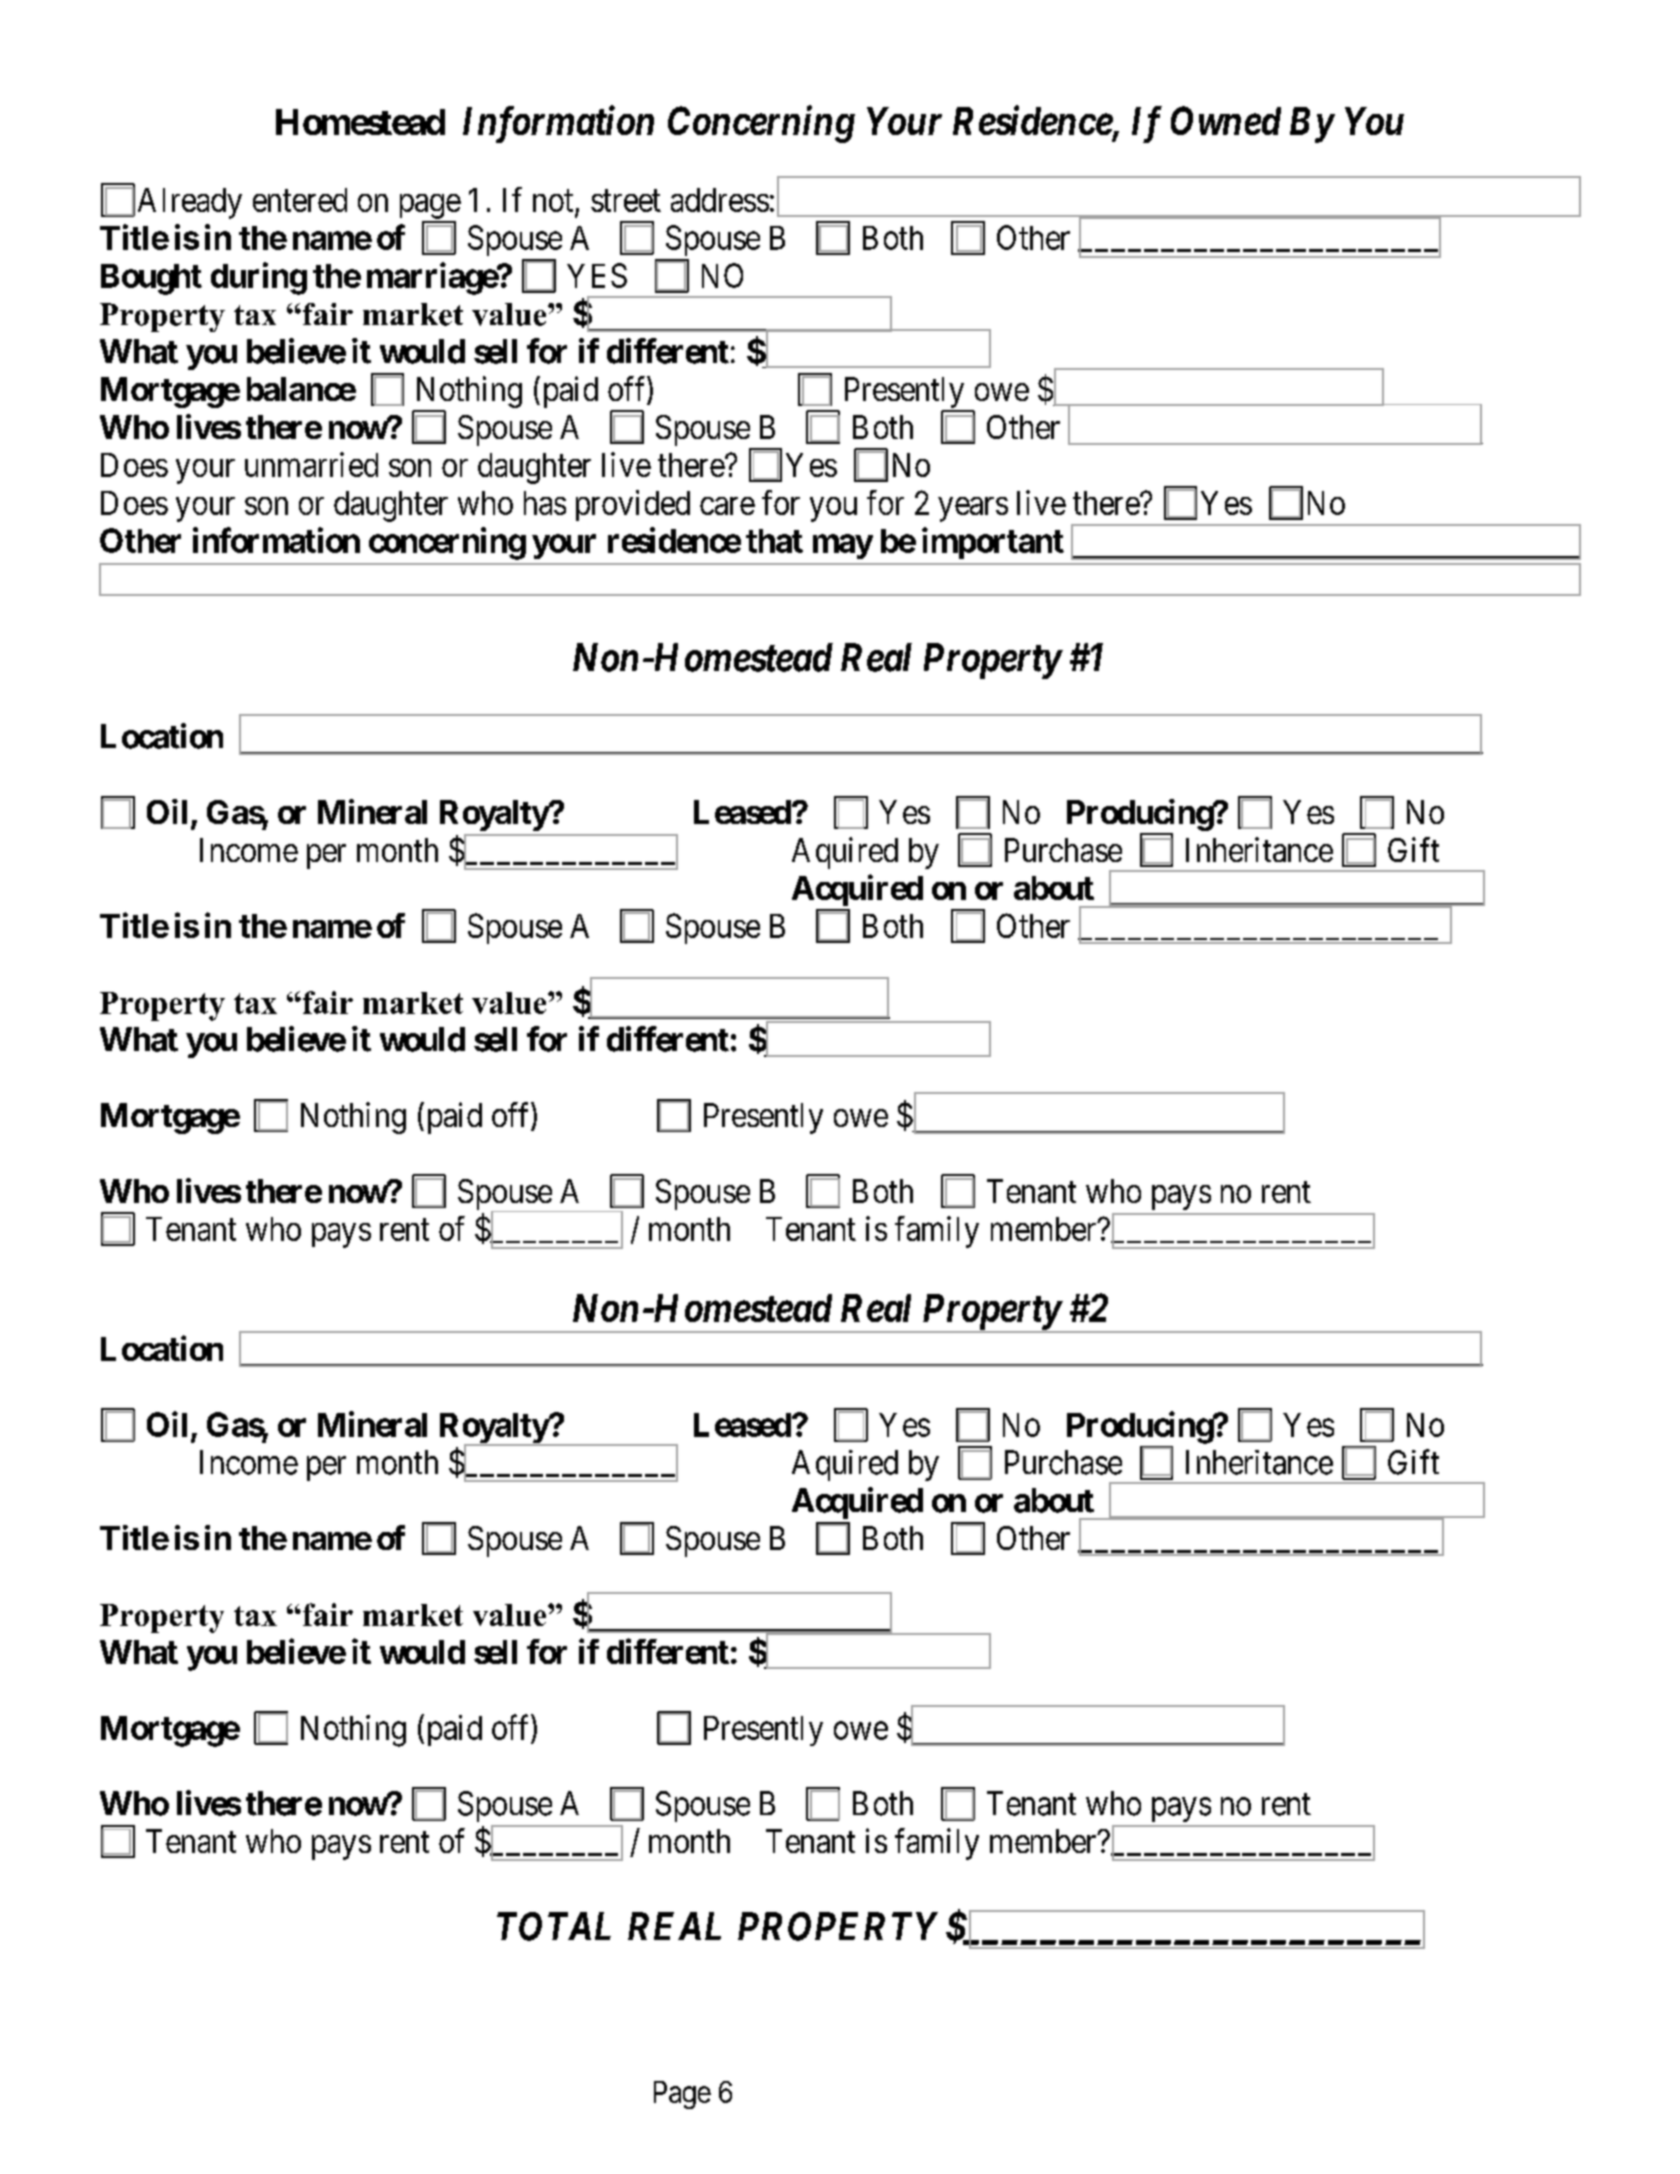 This screenshot has height=2174, width=1680. Describe the element at coordinates (1226, 120) in the screenshot. I see `Owned` at that location.
